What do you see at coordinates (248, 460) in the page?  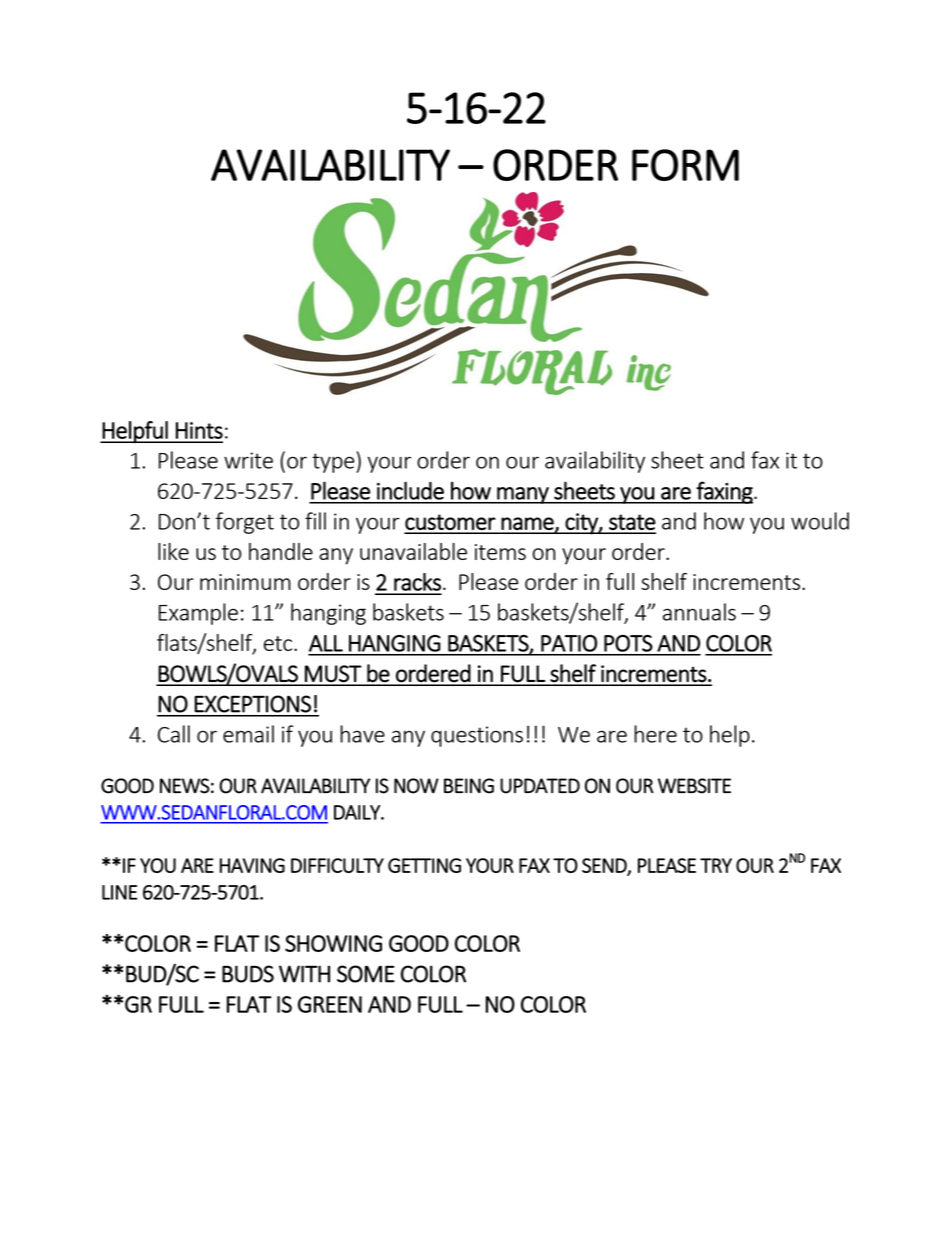 I see `write` at bounding box center [248, 460].
